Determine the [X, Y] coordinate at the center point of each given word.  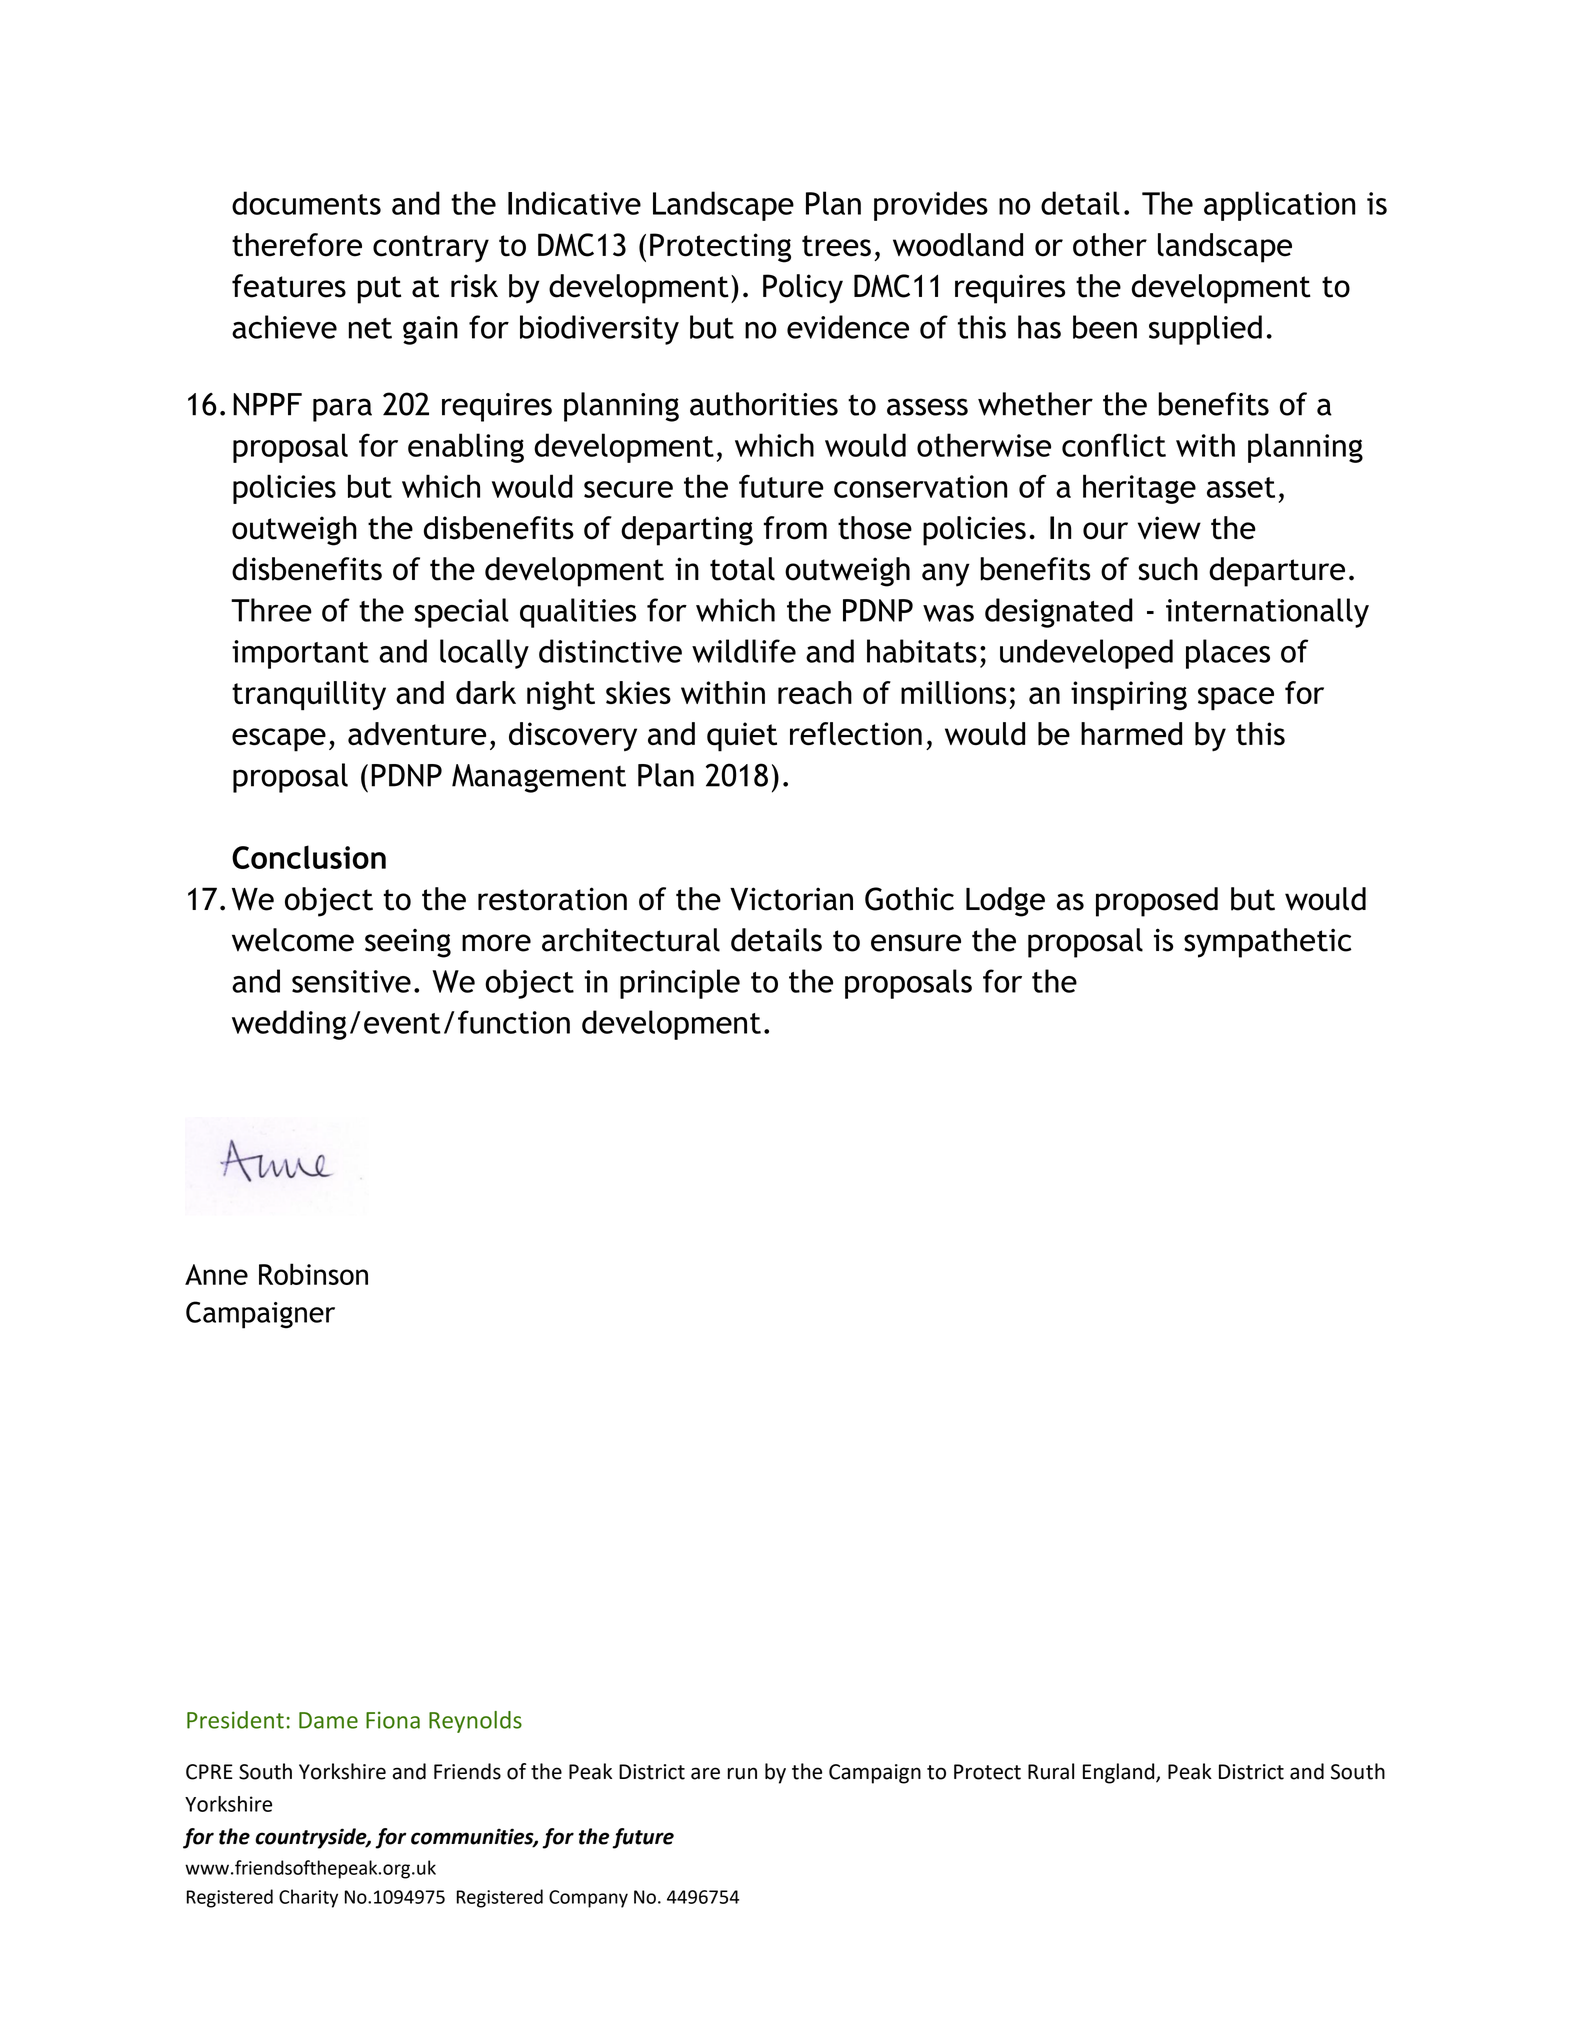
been [1105, 327]
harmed [1131, 734]
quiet [742, 737]
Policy [803, 289]
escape [279, 740]
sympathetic [1268, 943]
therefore [297, 245]
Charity [308, 1898]
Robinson [313, 1274]
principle [680, 984]
